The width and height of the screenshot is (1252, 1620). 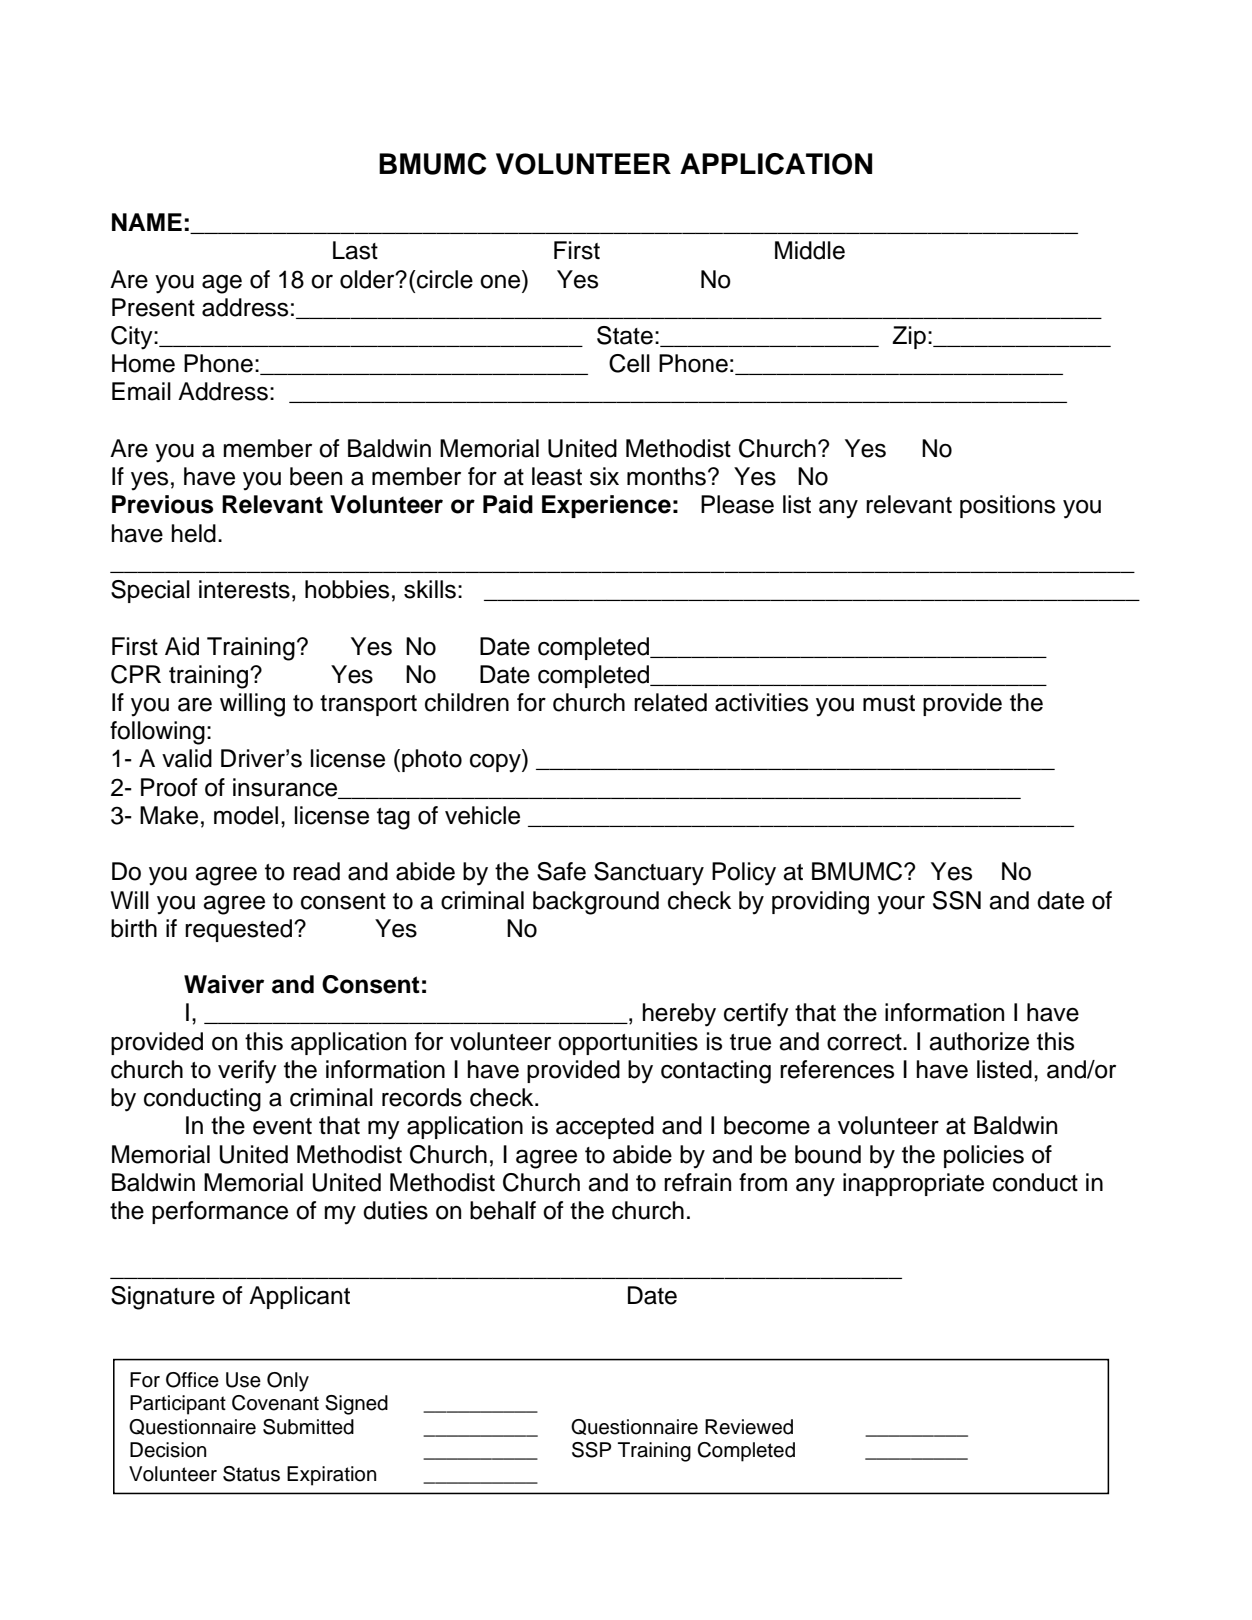 I want to click on opportunities, so click(x=628, y=1043).
